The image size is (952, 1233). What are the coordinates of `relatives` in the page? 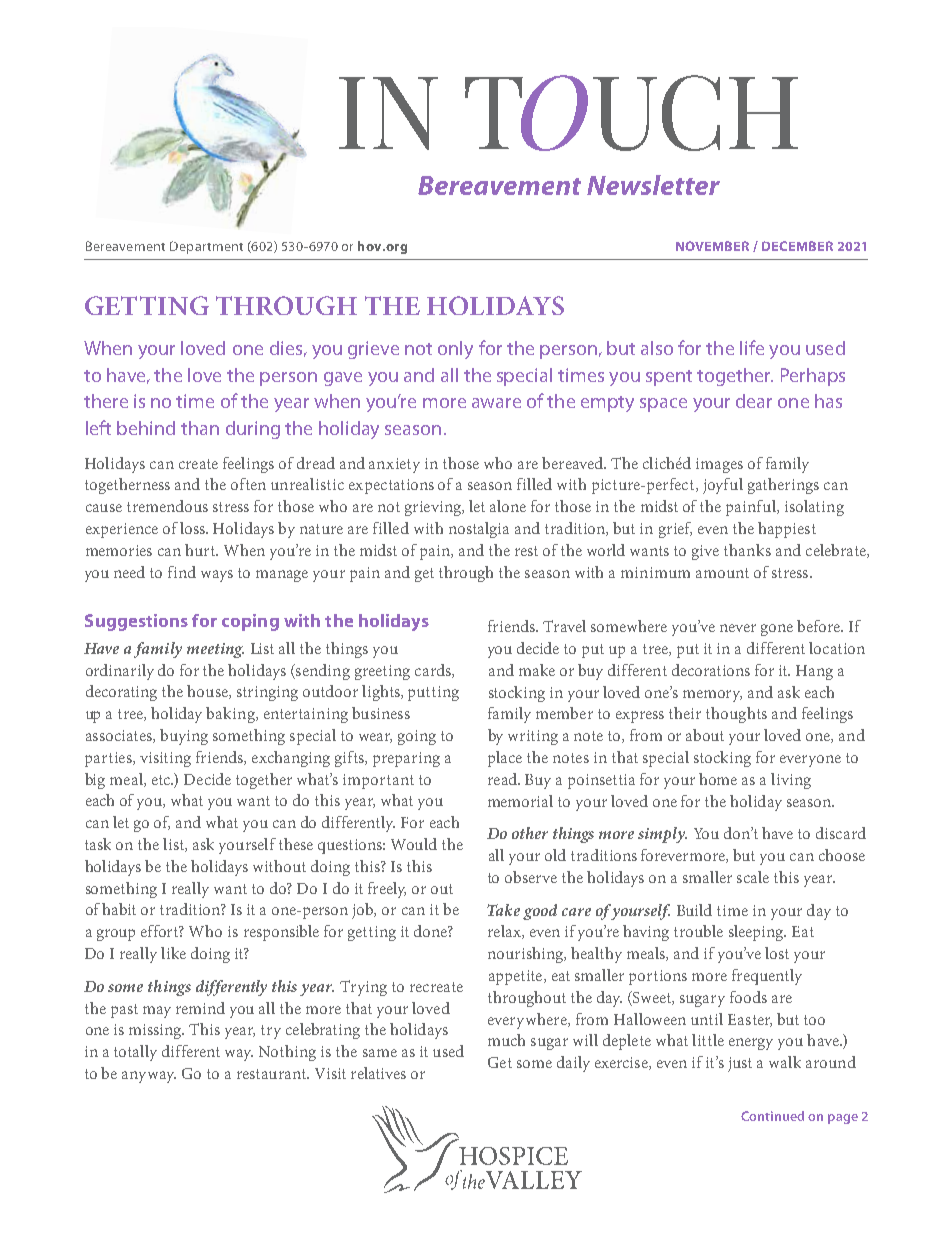 It's located at (378, 1073).
